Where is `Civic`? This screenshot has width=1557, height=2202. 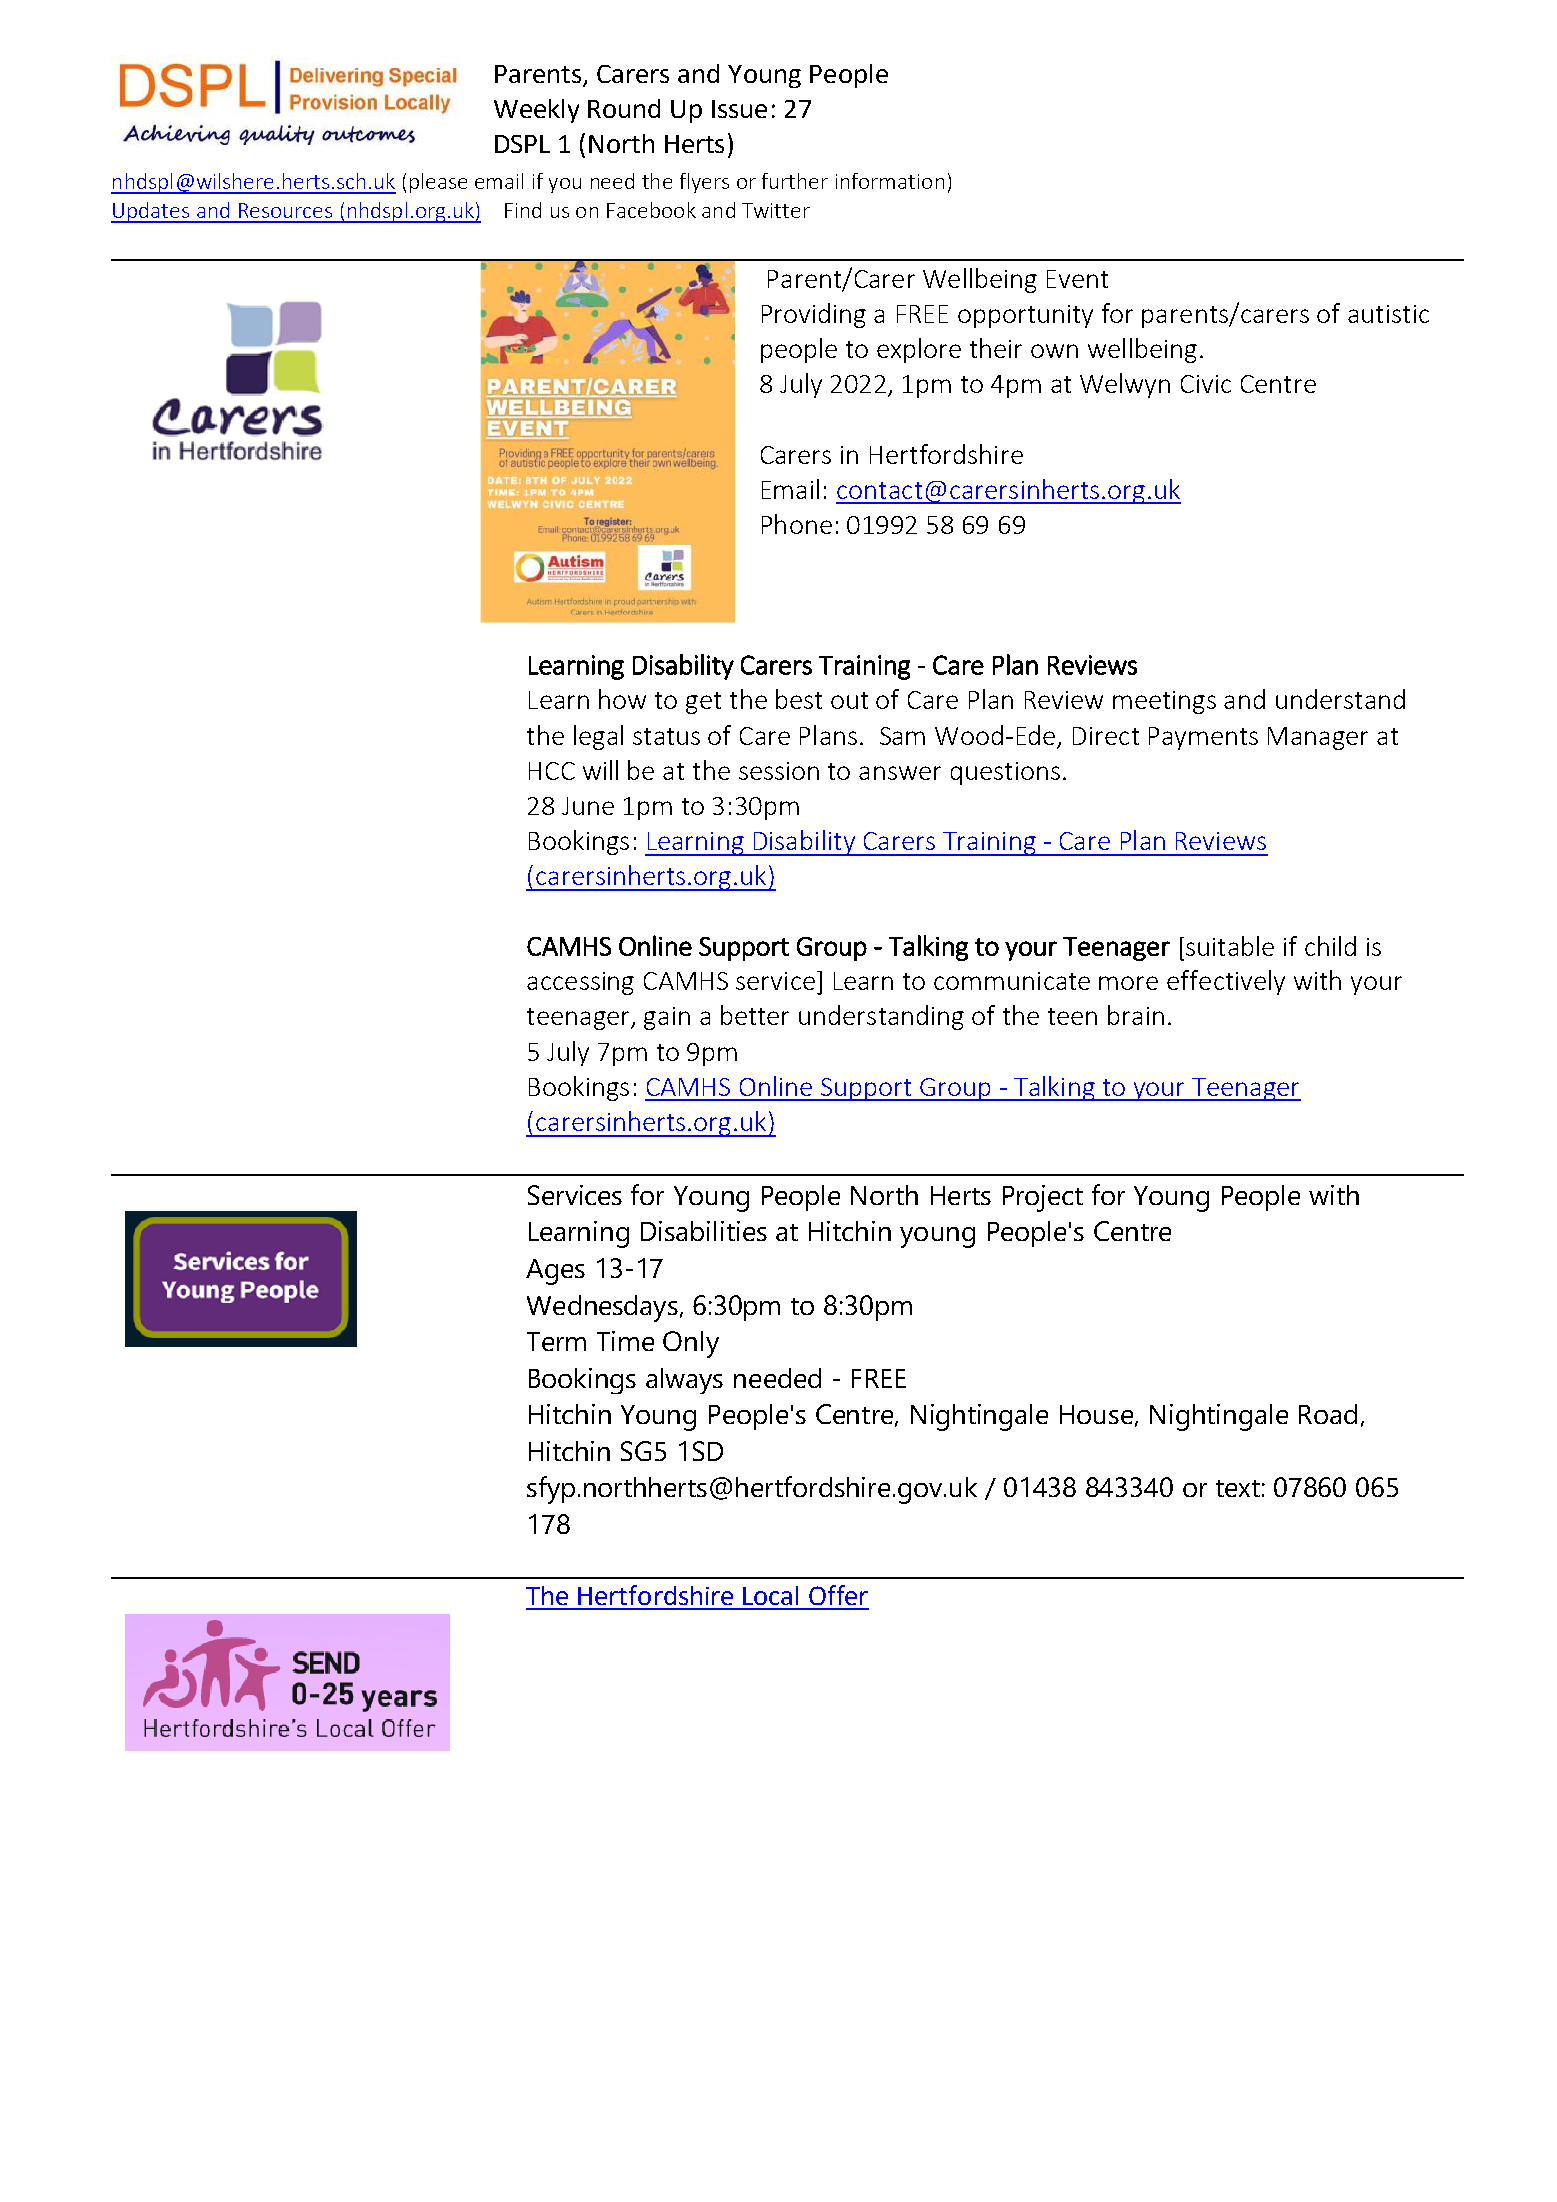 Civic is located at coordinates (1206, 384).
